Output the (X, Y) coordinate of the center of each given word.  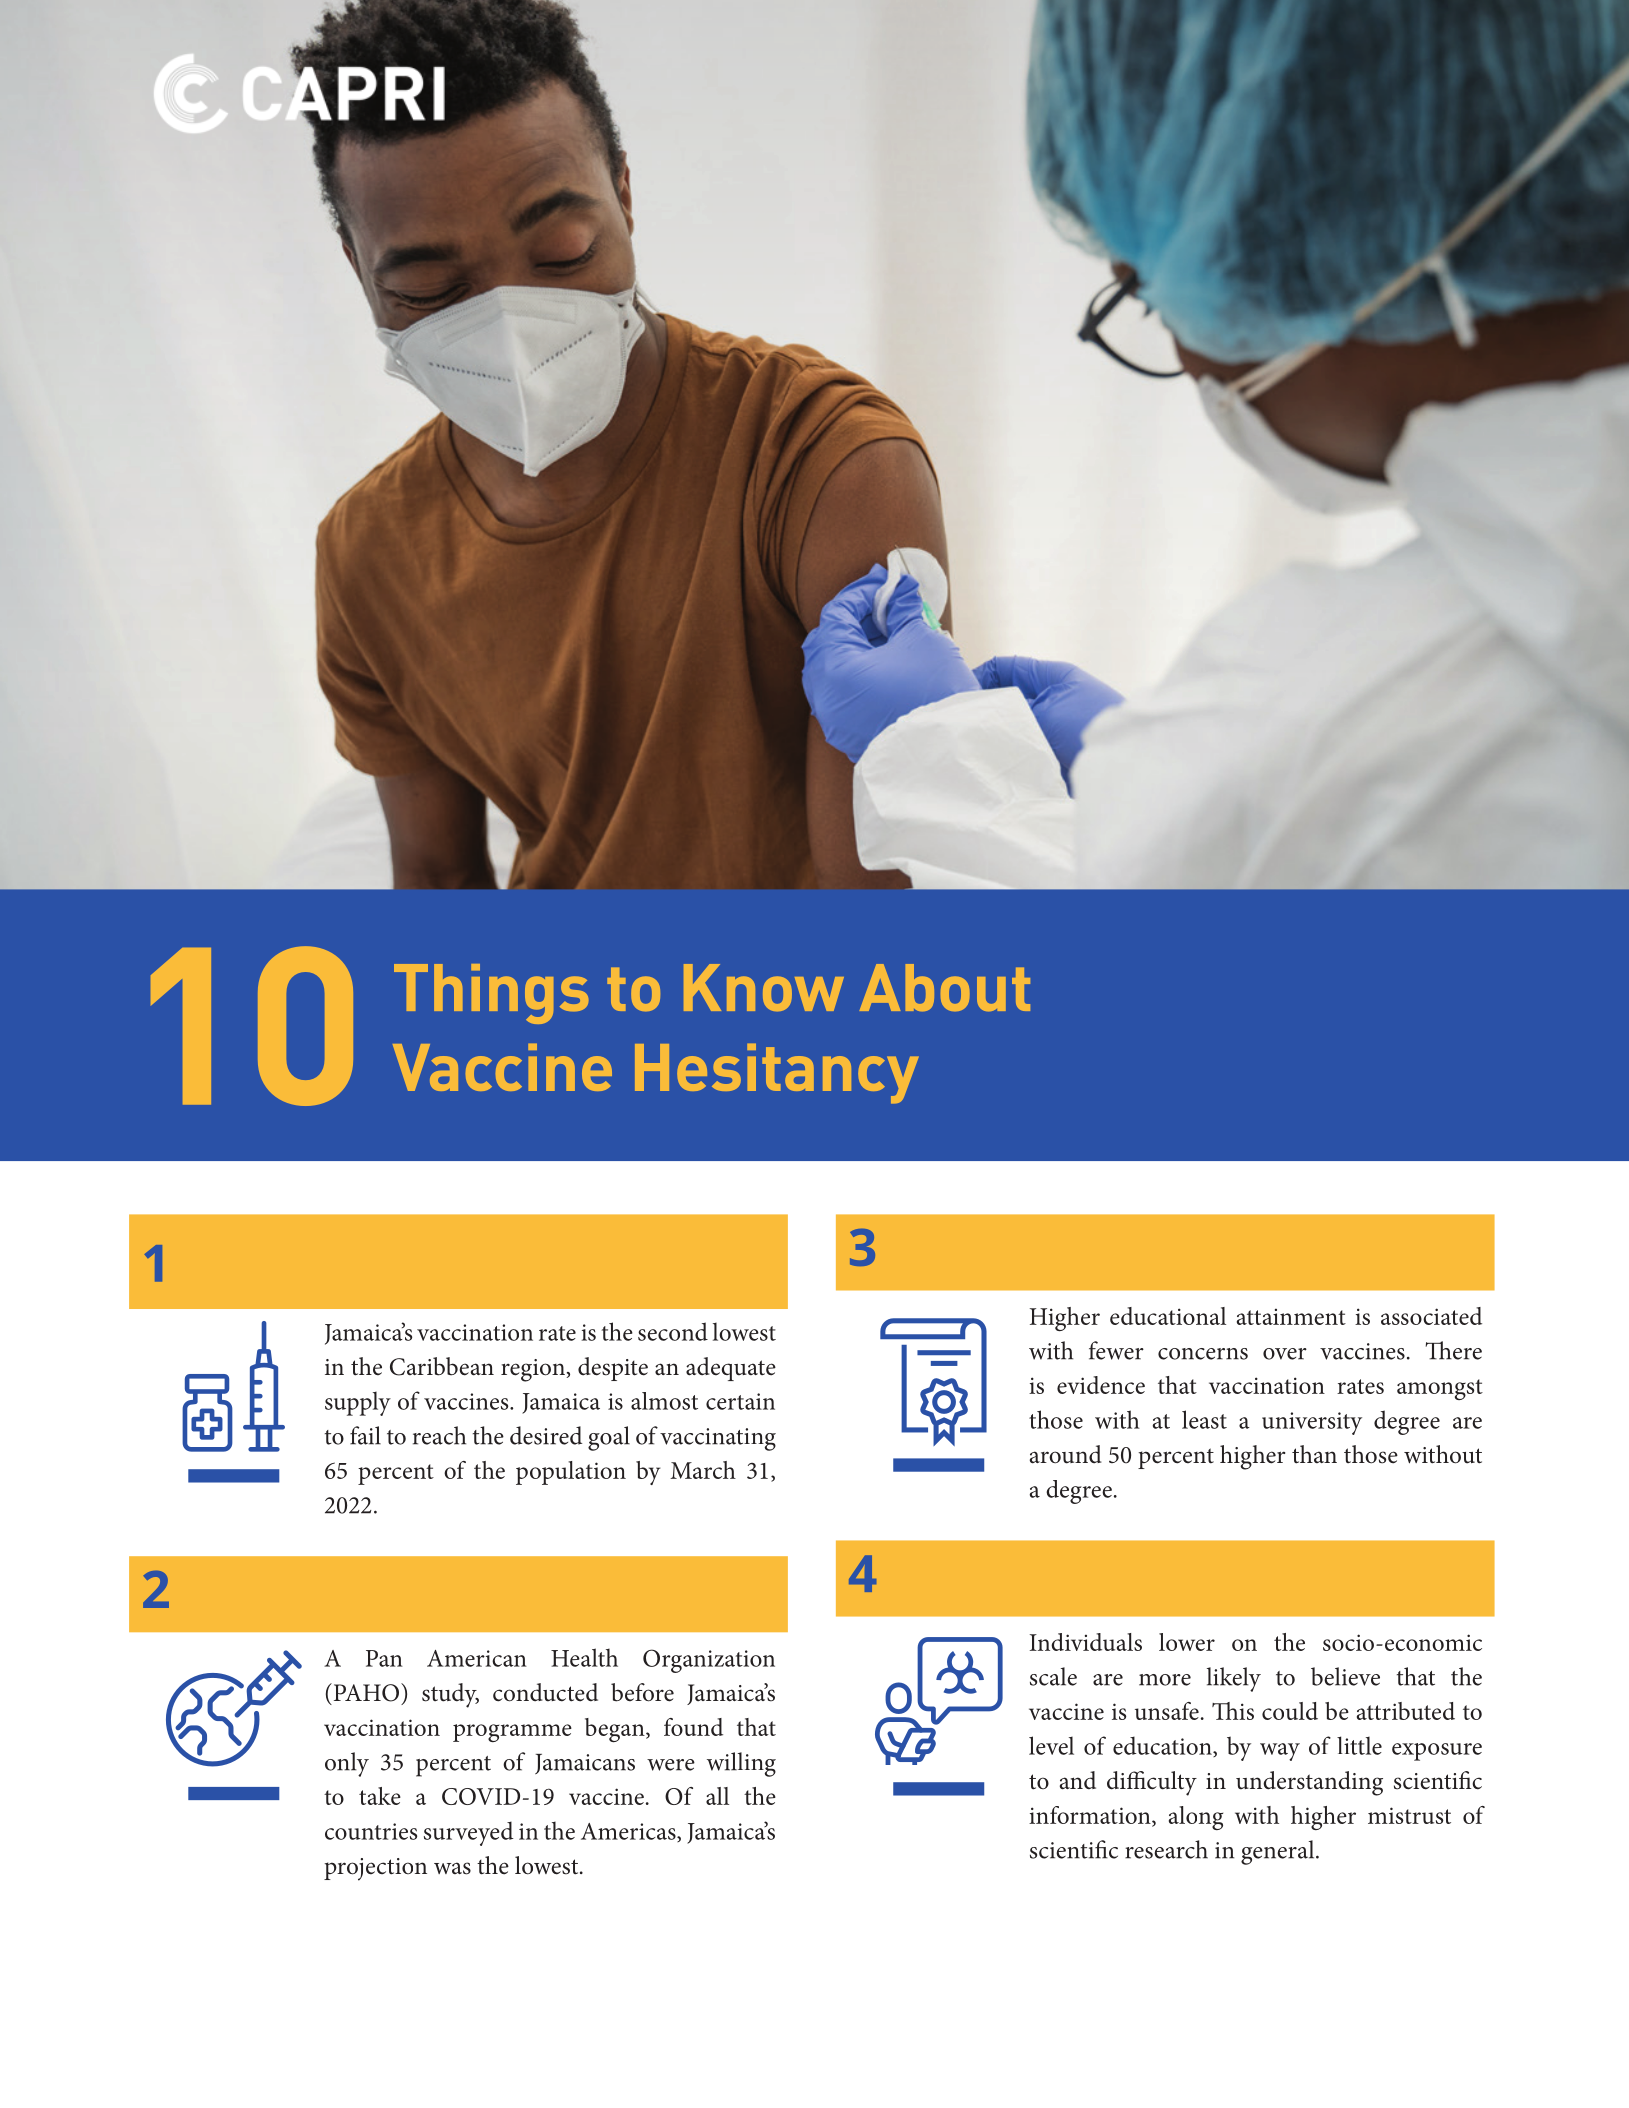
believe (1345, 1676)
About (945, 987)
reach (439, 1435)
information (1091, 1816)
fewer (1116, 1350)
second (673, 1331)
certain (740, 1401)
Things (491, 994)
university (1312, 1423)
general (1279, 1852)
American (477, 1658)
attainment (1291, 1316)
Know (764, 987)
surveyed (469, 1833)
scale (1053, 1676)
